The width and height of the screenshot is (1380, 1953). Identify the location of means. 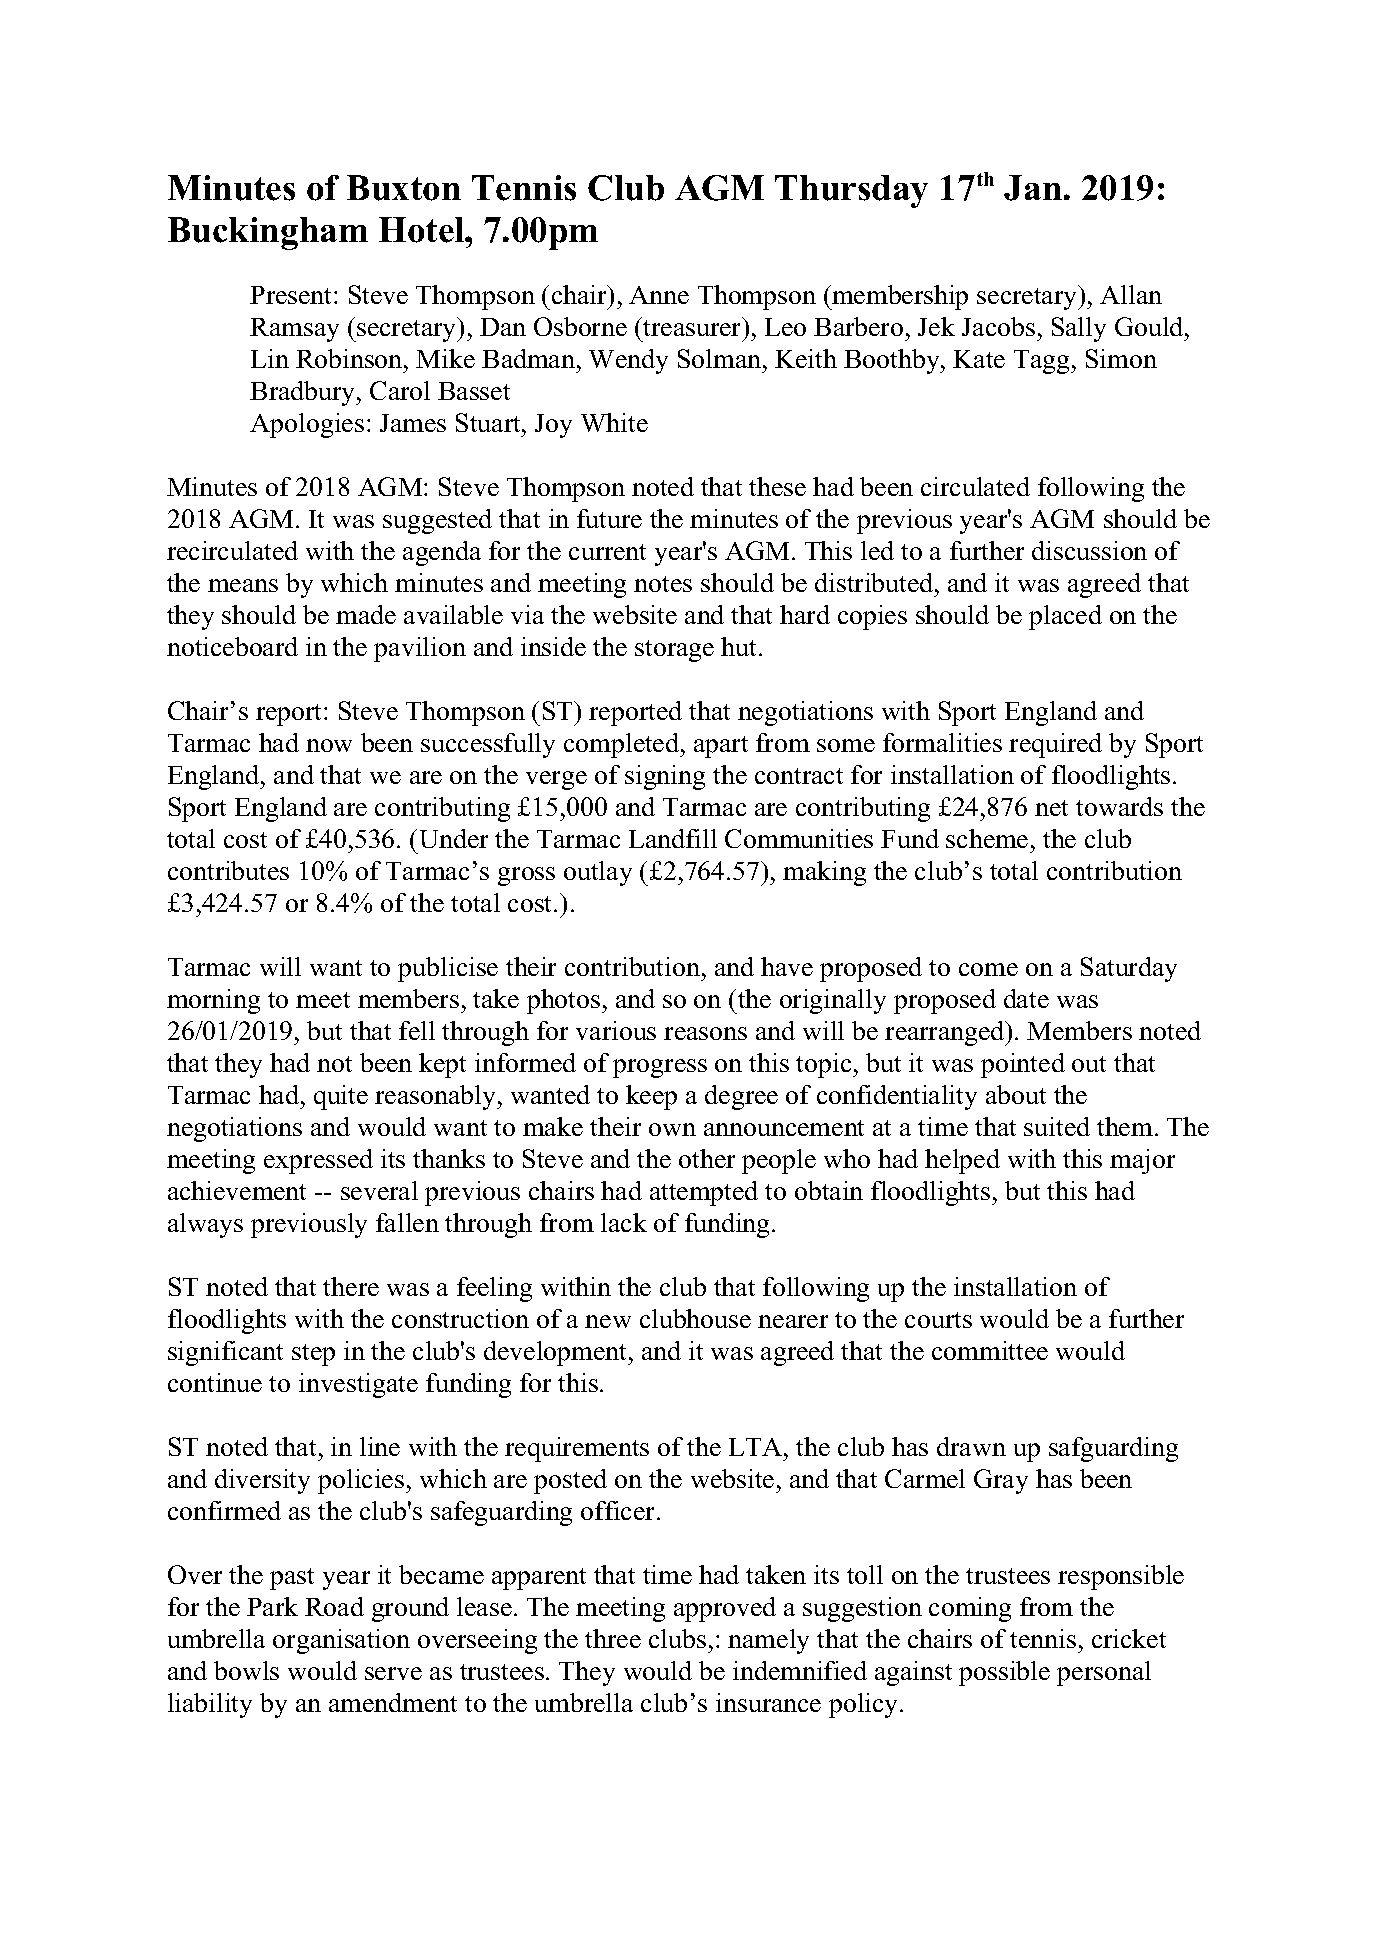
(243, 585).
